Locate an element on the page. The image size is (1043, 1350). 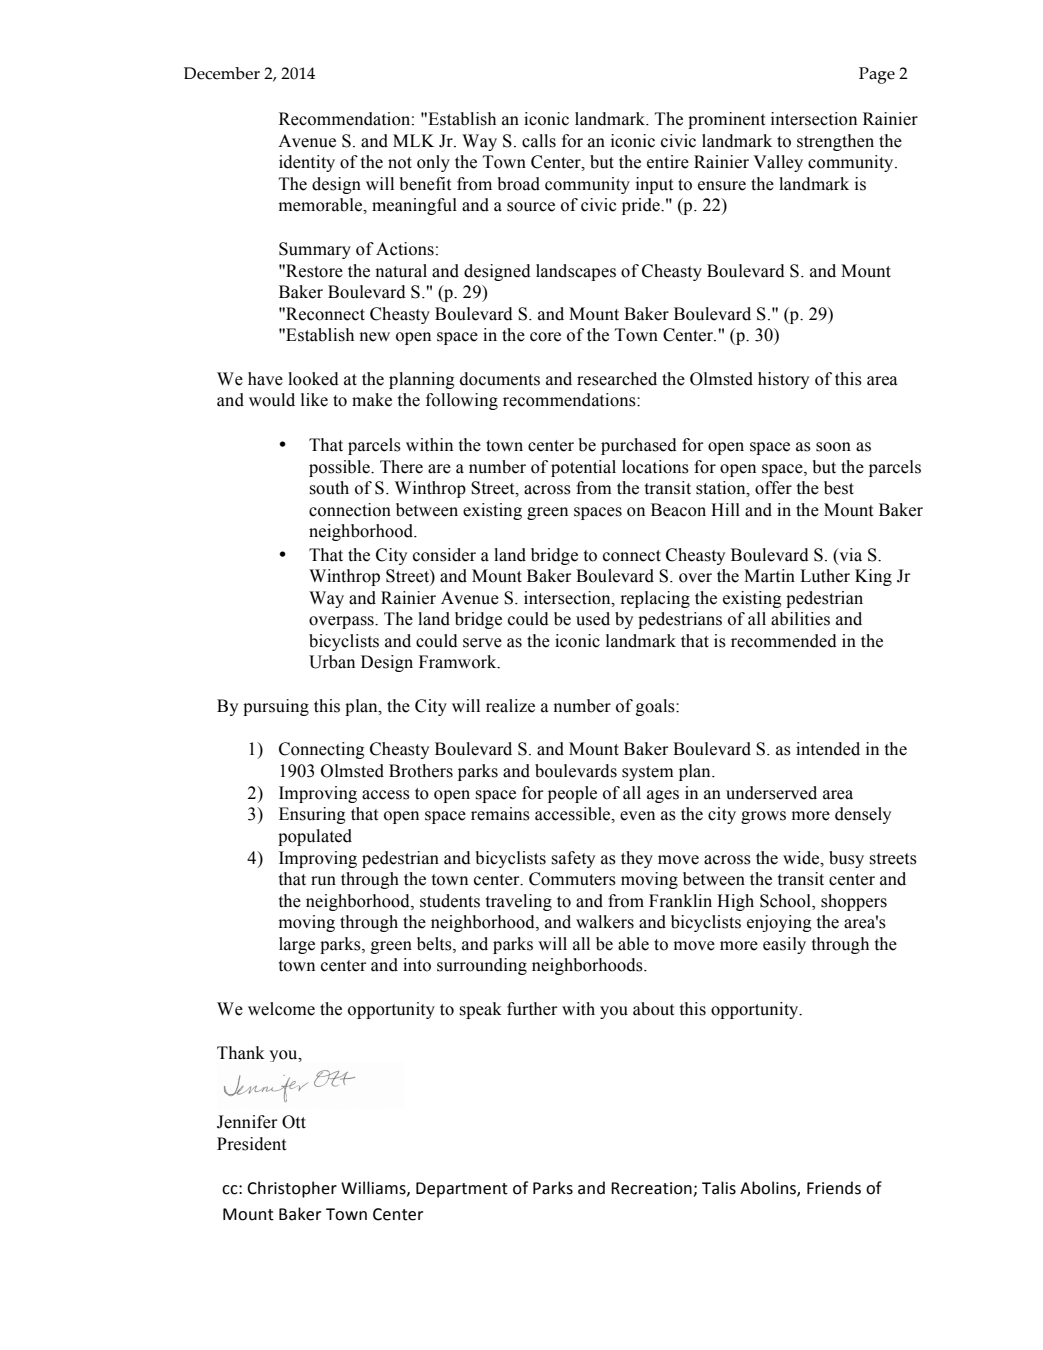
people is located at coordinates (572, 794).
